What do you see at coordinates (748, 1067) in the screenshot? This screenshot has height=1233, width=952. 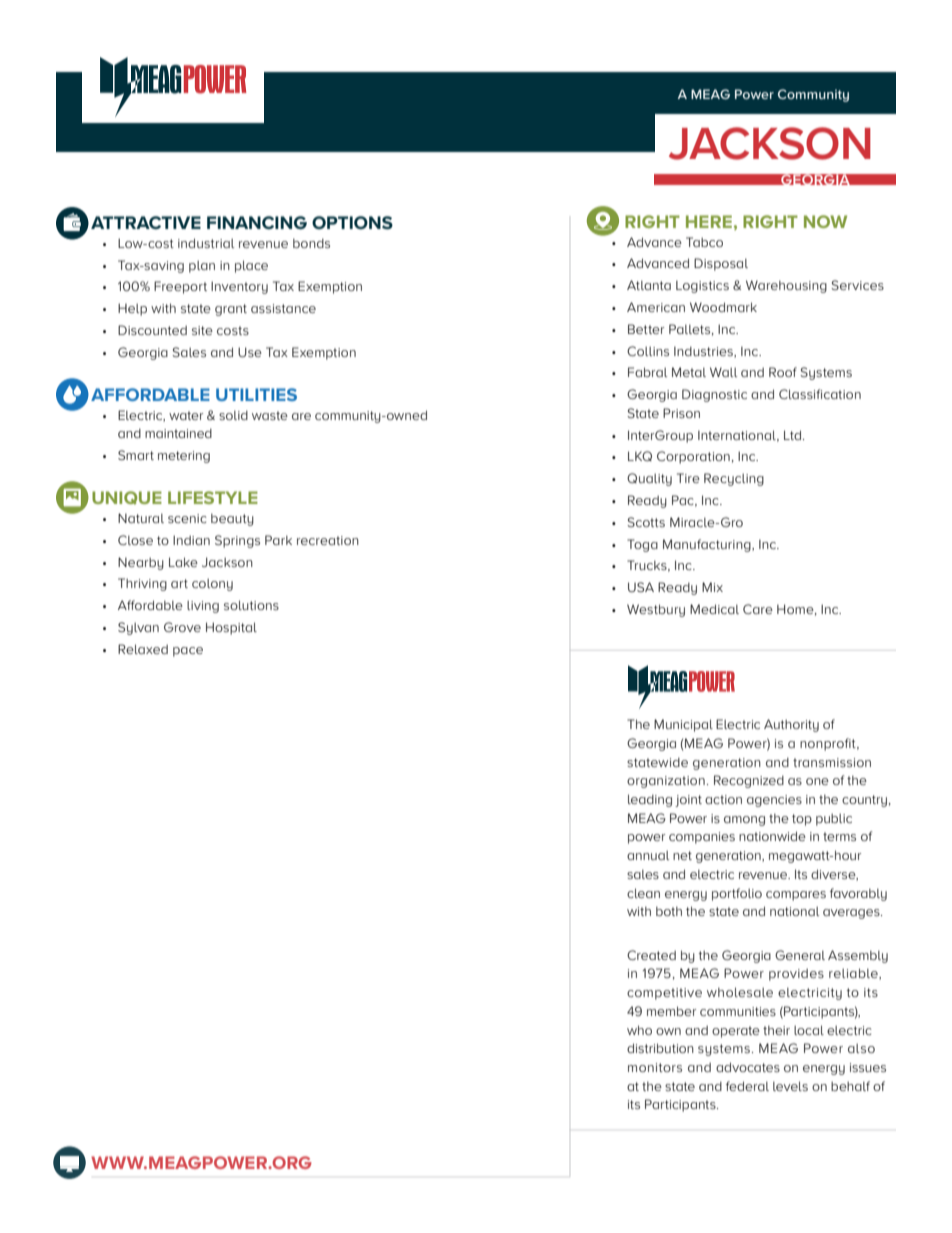 I see `advocates` at bounding box center [748, 1067].
